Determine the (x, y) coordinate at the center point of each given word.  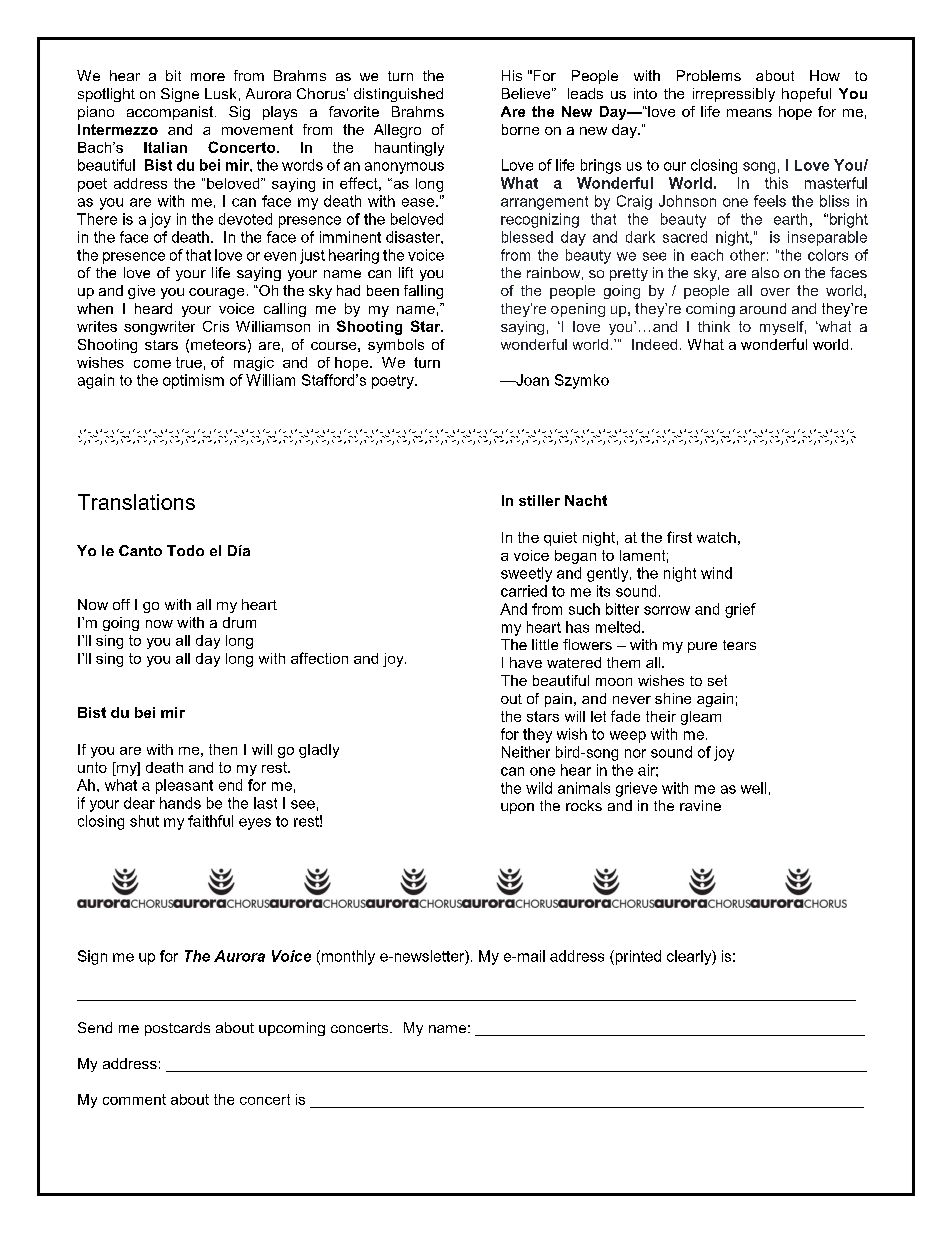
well (753, 788)
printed (637, 957)
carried (524, 591)
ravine (700, 805)
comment (134, 1099)
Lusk (220, 93)
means (749, 113)
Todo (185, 550)
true (189, 362)
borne (520, 129)
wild (539, 788)
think (714, 326)
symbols (396, 346)
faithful (210, 821)
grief (740, 610)
